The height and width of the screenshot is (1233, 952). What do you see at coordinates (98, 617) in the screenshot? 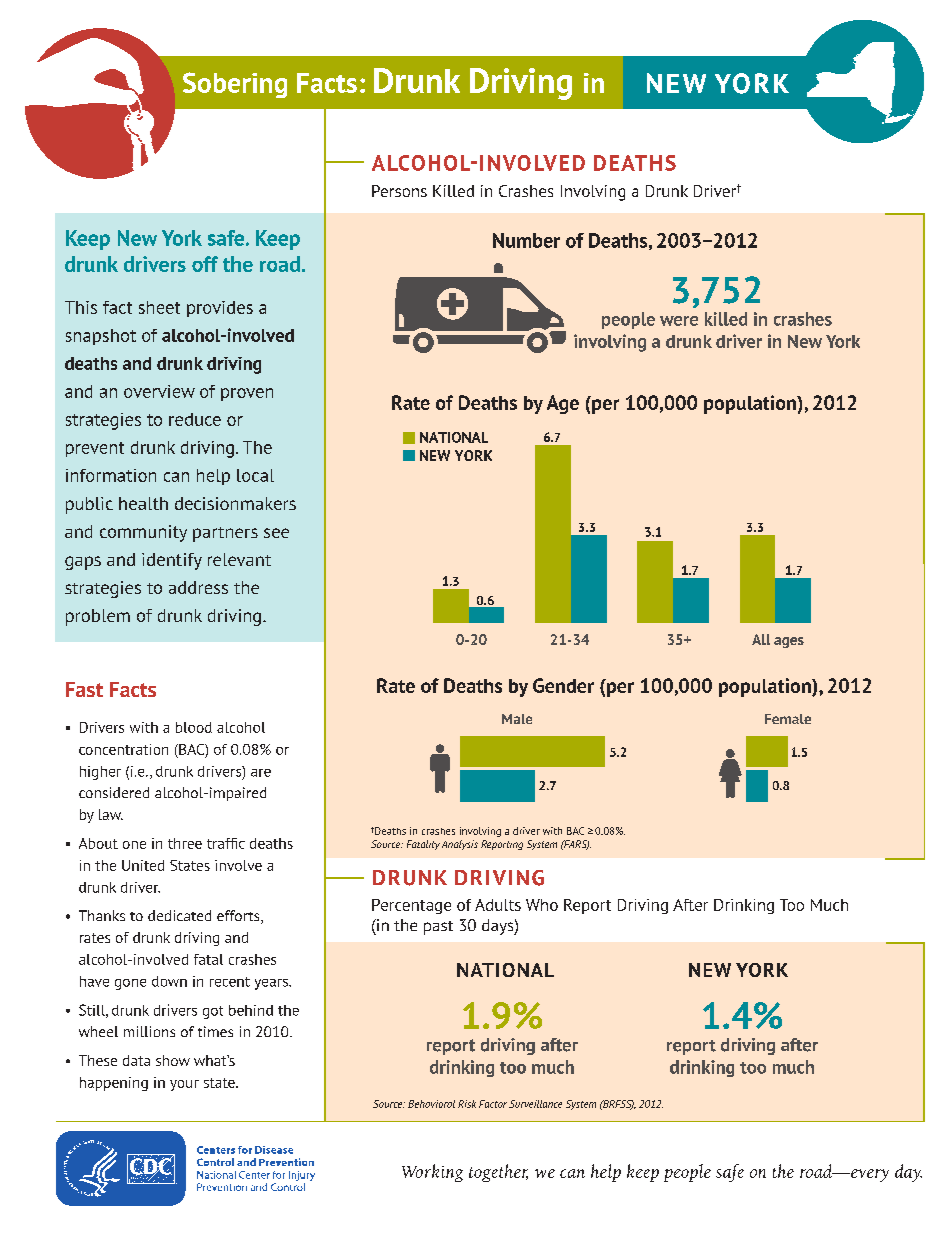
I see `problem` at bounding box center [98, 617].
